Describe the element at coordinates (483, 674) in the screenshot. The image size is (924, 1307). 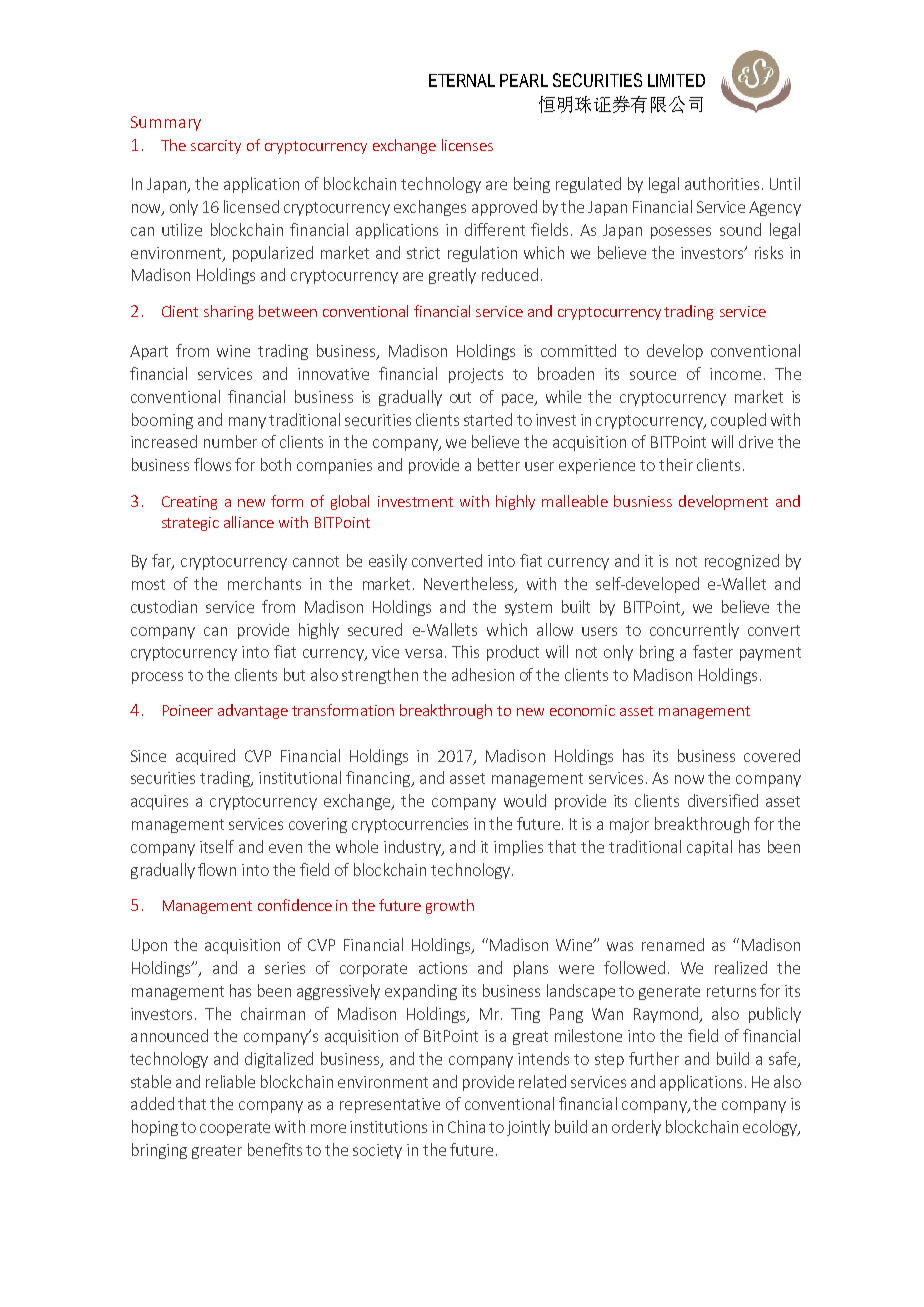
I see `adhesion` at that location.
